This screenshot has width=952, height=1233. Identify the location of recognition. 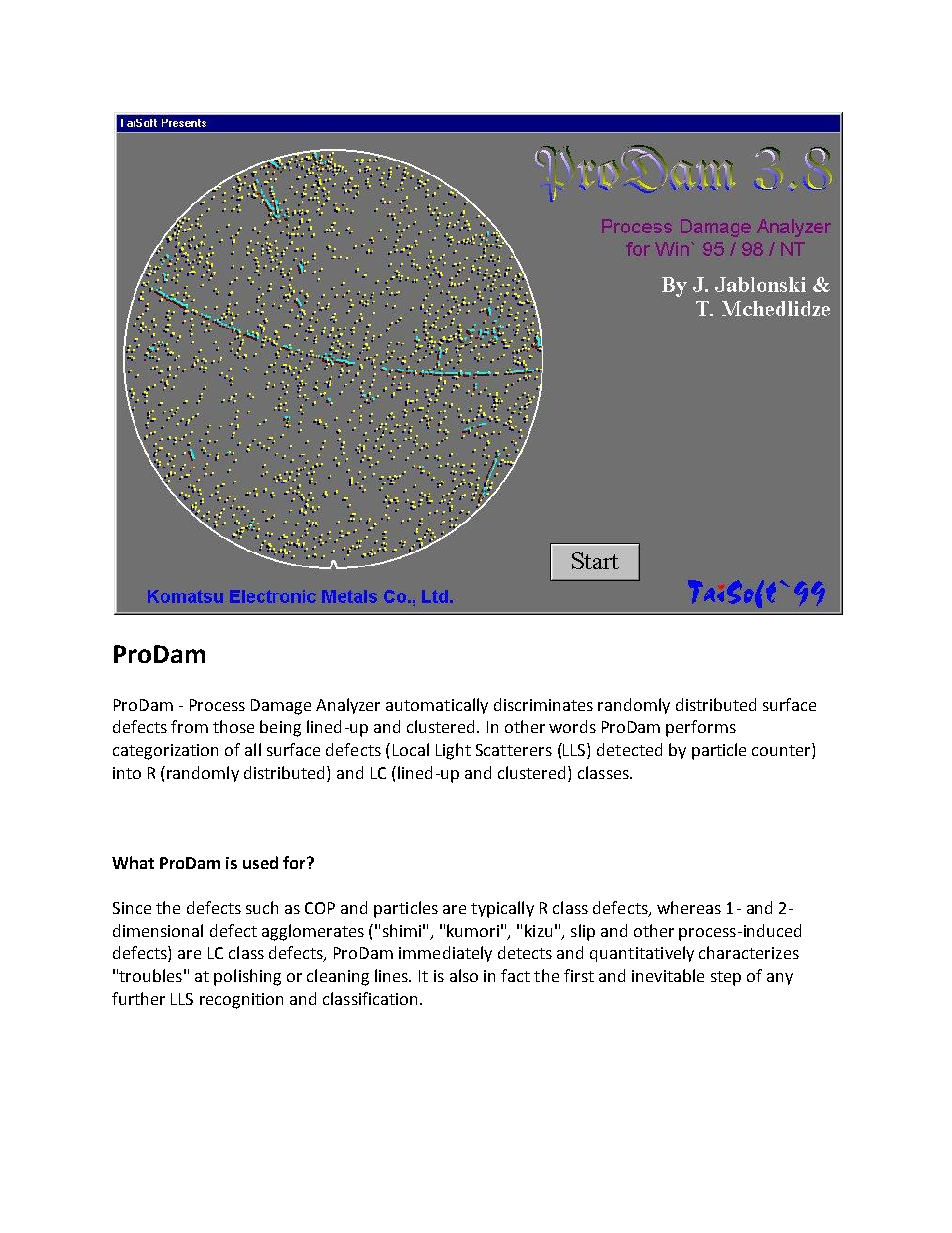
(241, 1001).
